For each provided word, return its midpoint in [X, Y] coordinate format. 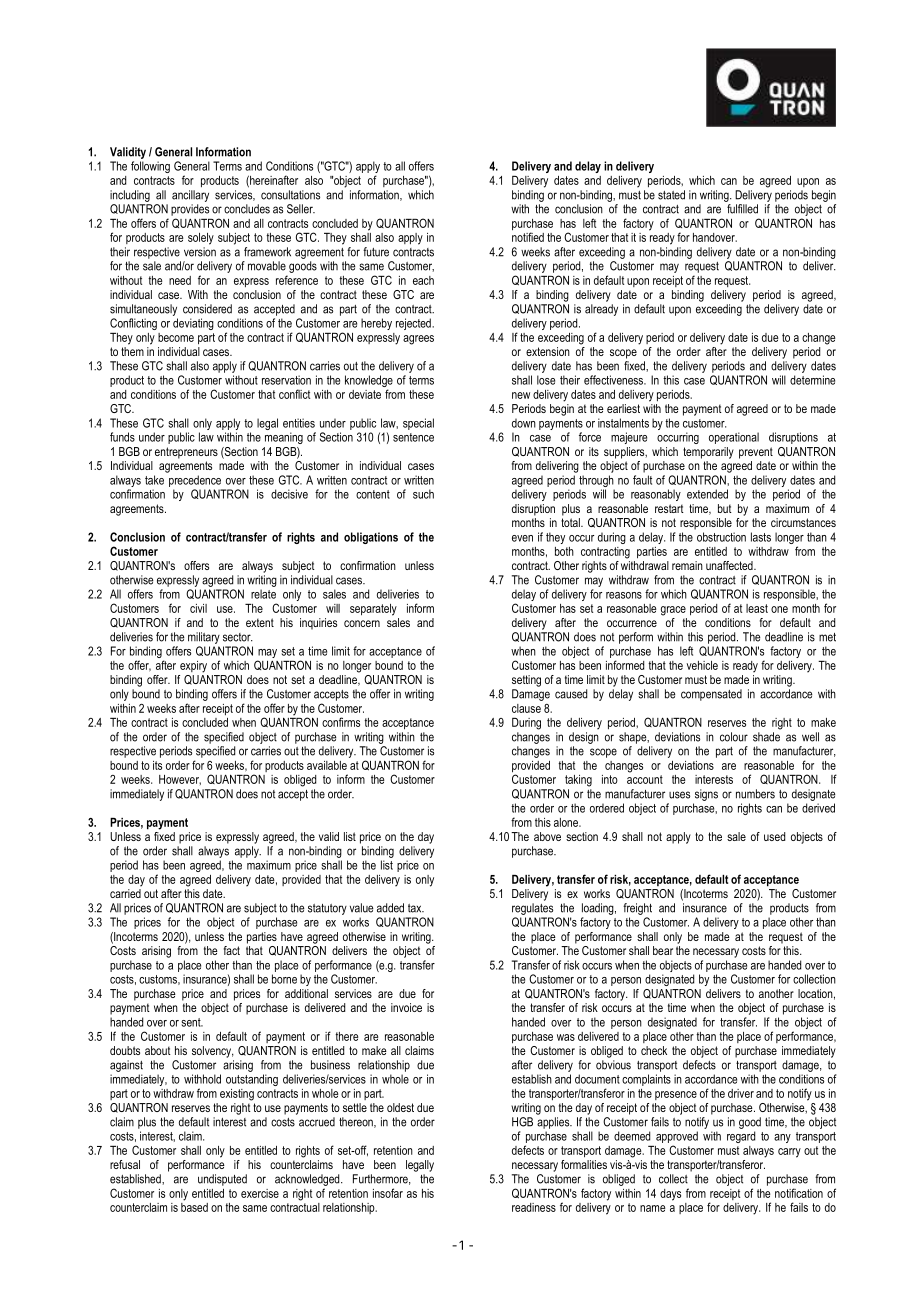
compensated [711, 695]
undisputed [222, 1180]
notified [528, 236]
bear [663, 950]
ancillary [190, 196]
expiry [193, 667]
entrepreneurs [186, 453]
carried [125, 893]
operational [734, 438]
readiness [534, 1207]
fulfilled [742, 209]
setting [526, 681]
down [524, 423]
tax [416, 908]
